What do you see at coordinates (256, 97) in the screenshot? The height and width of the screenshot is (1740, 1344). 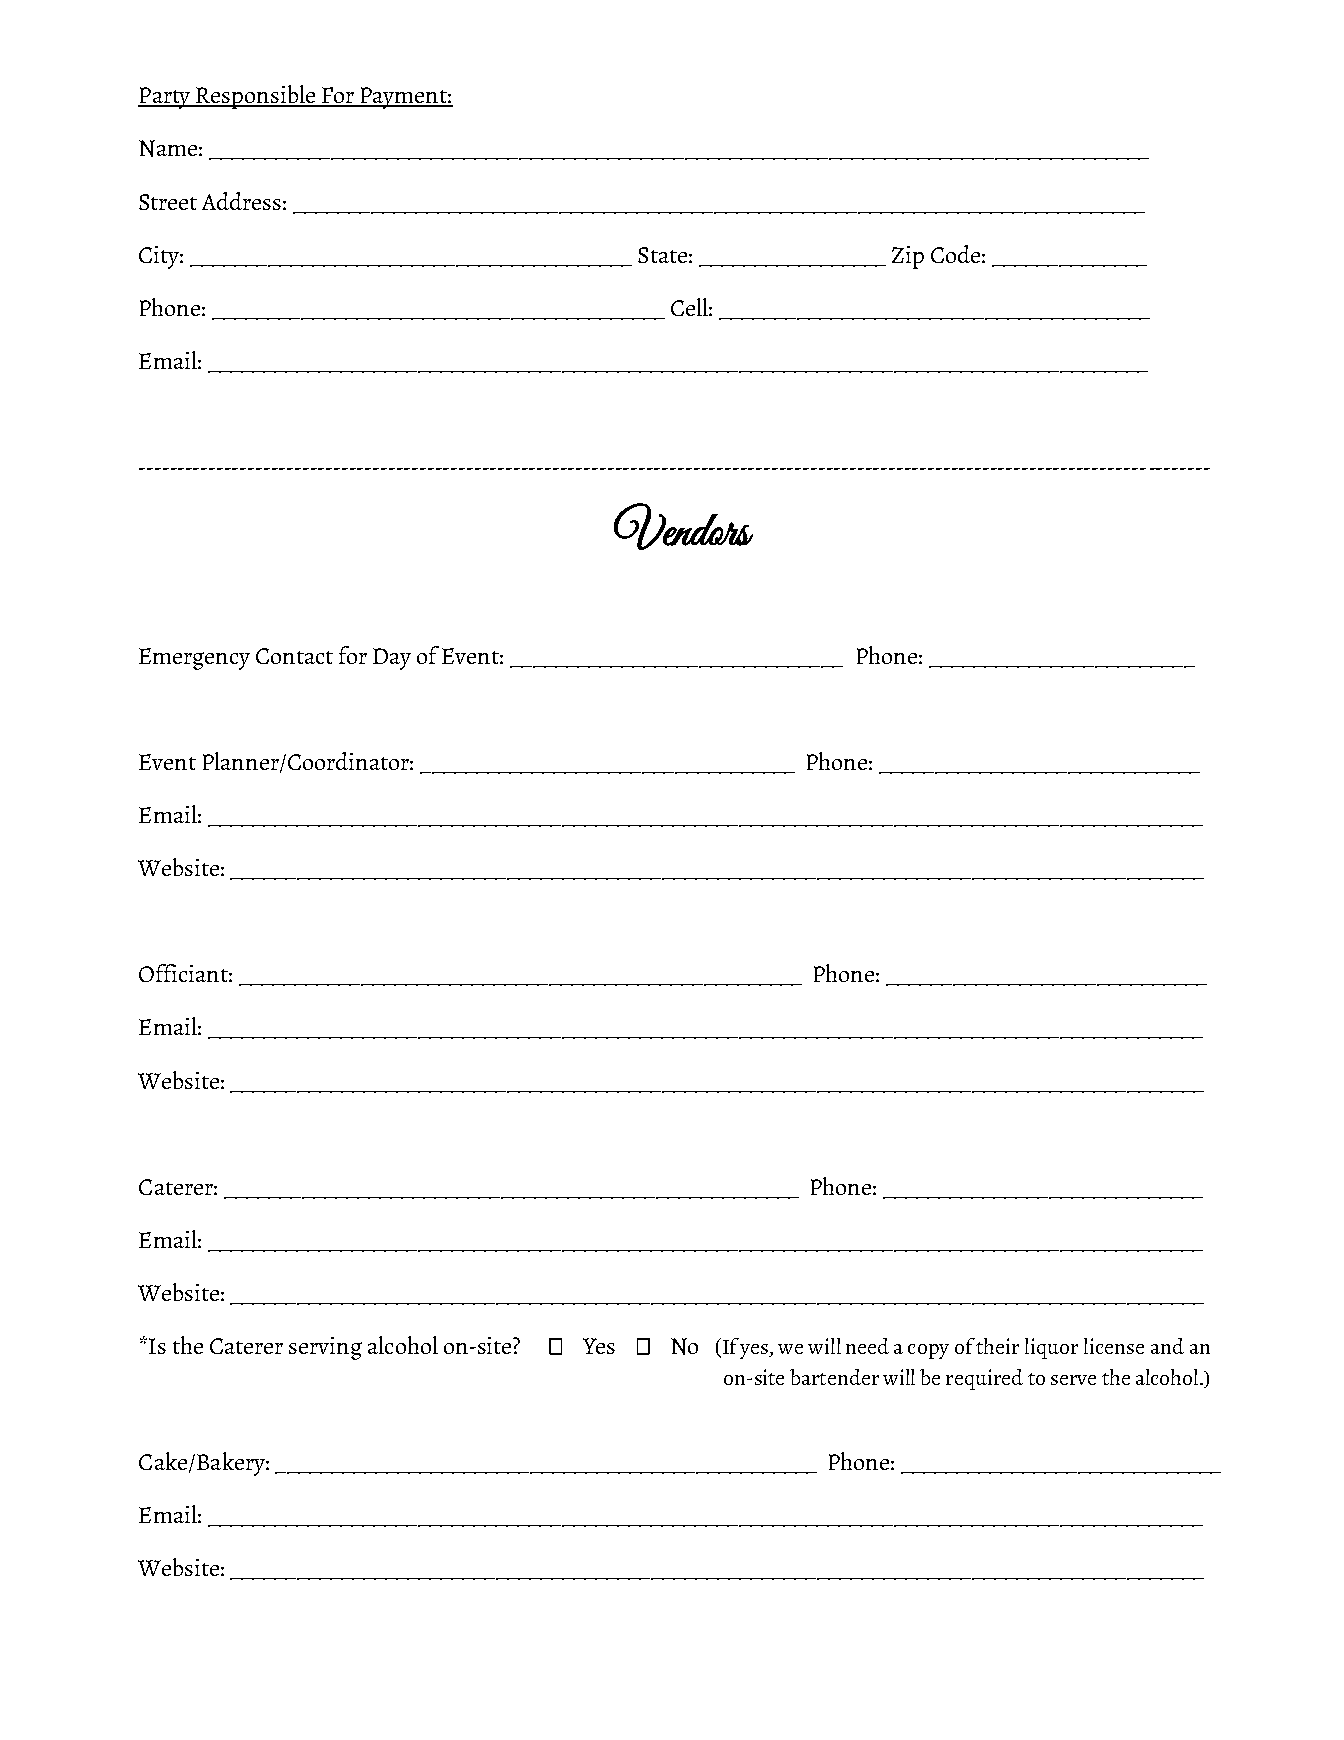 I see `Responsible` at bounding box center [256, 97].
